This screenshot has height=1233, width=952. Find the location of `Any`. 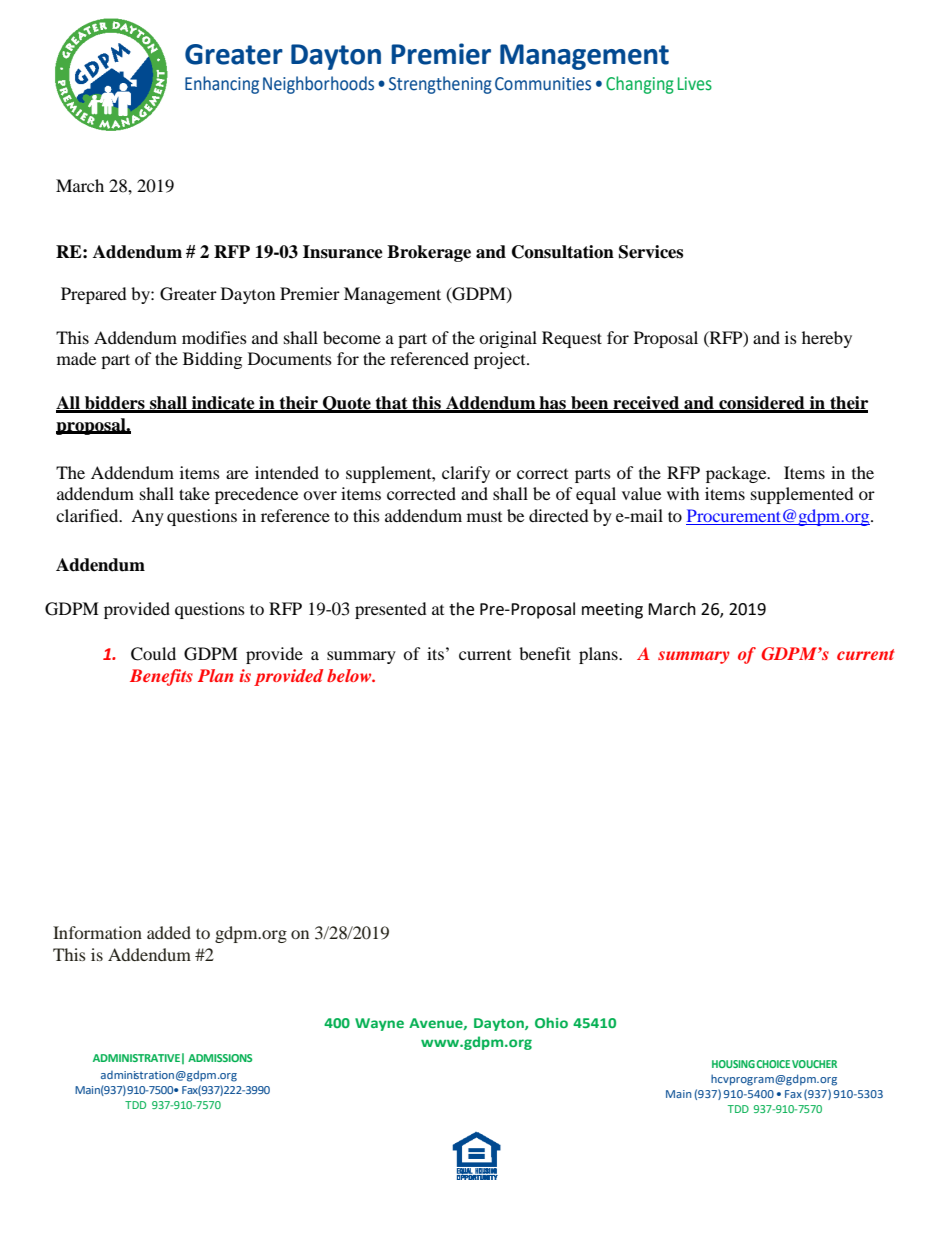

Any is located at coordinates (147, 517).
